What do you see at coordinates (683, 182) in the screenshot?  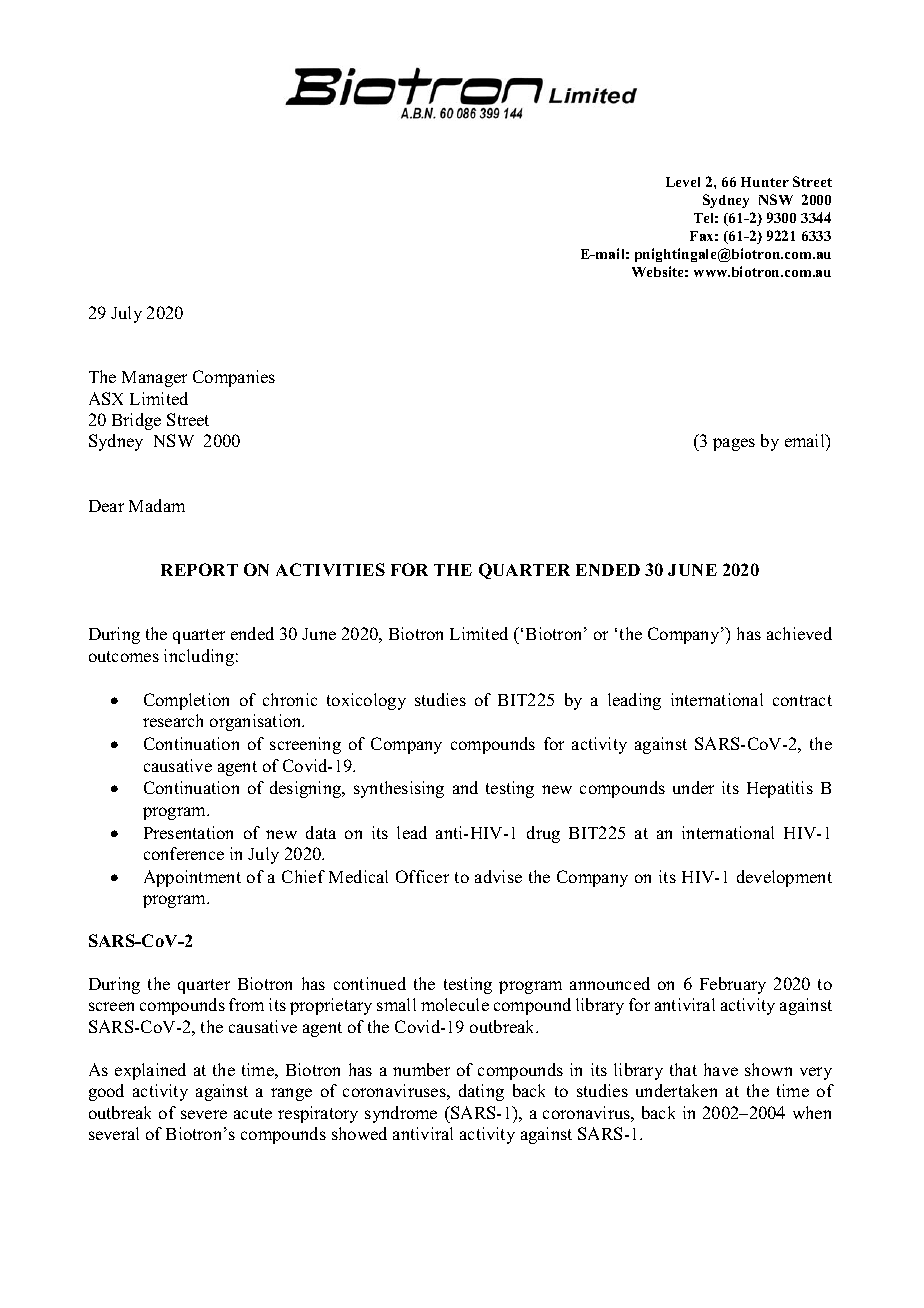 I see `Level` at bounding box center [683, 182].
